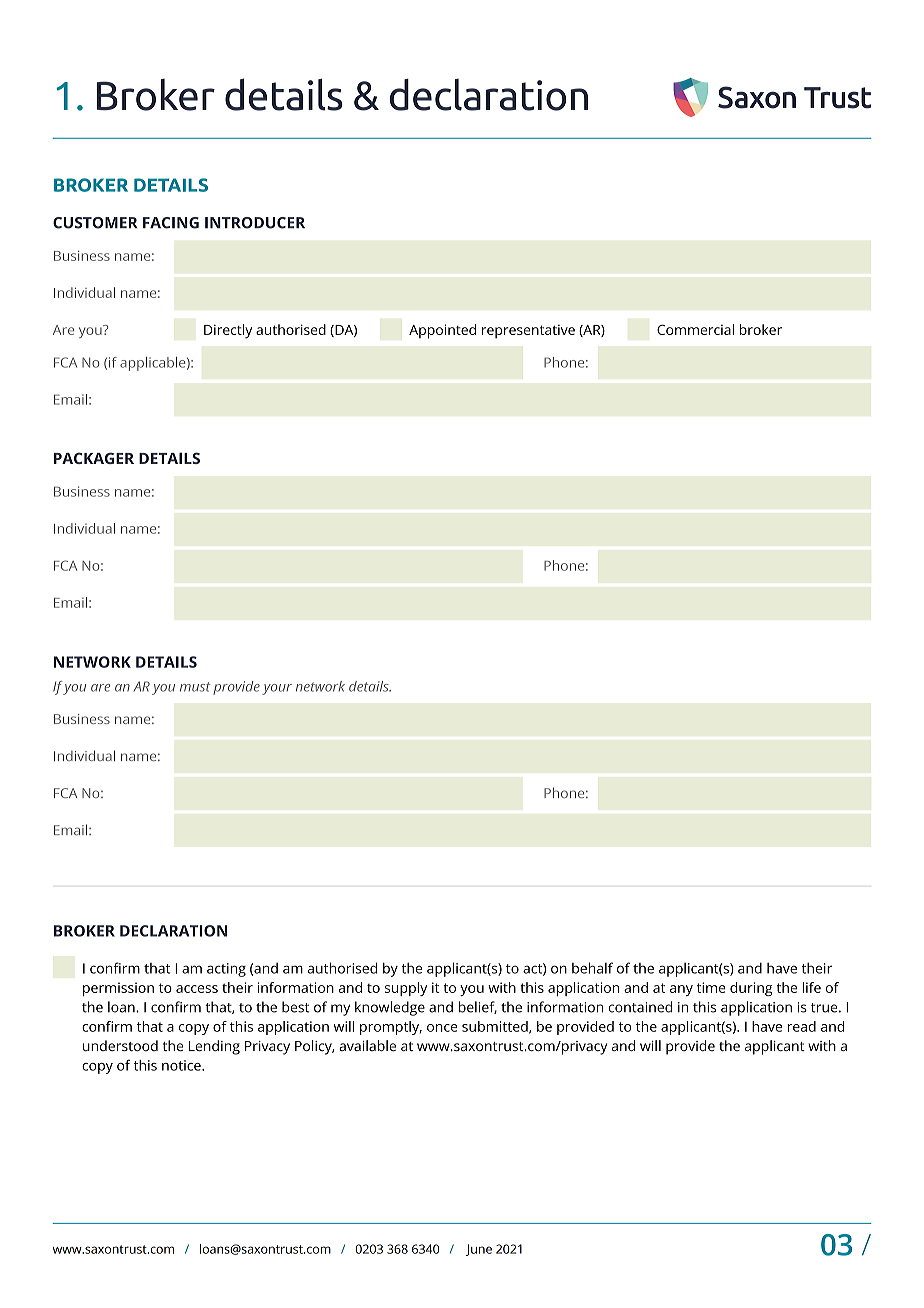  I want to click on acting, so click(226, 970).
